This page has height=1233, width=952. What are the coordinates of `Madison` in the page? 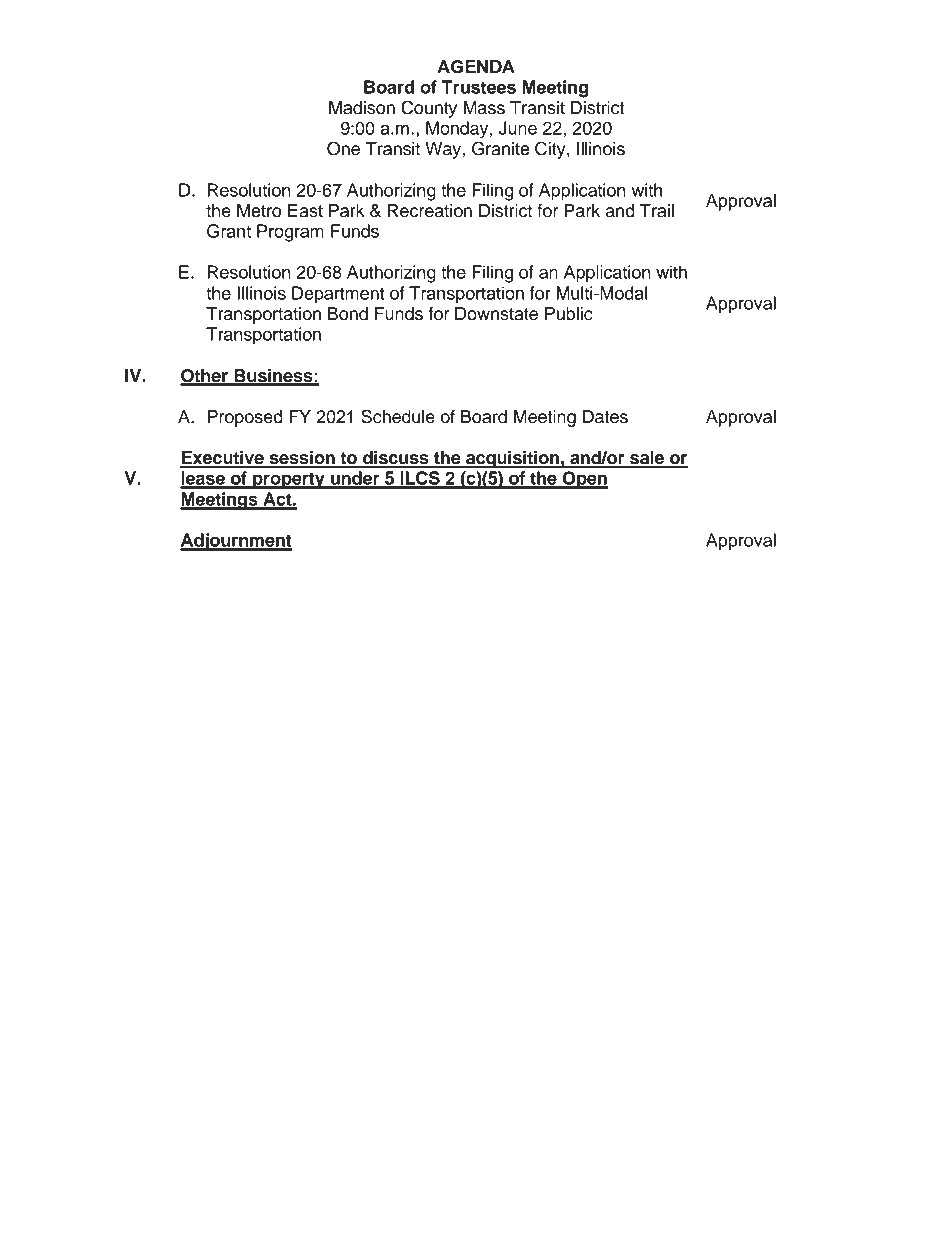 It's located at (362, 108).
